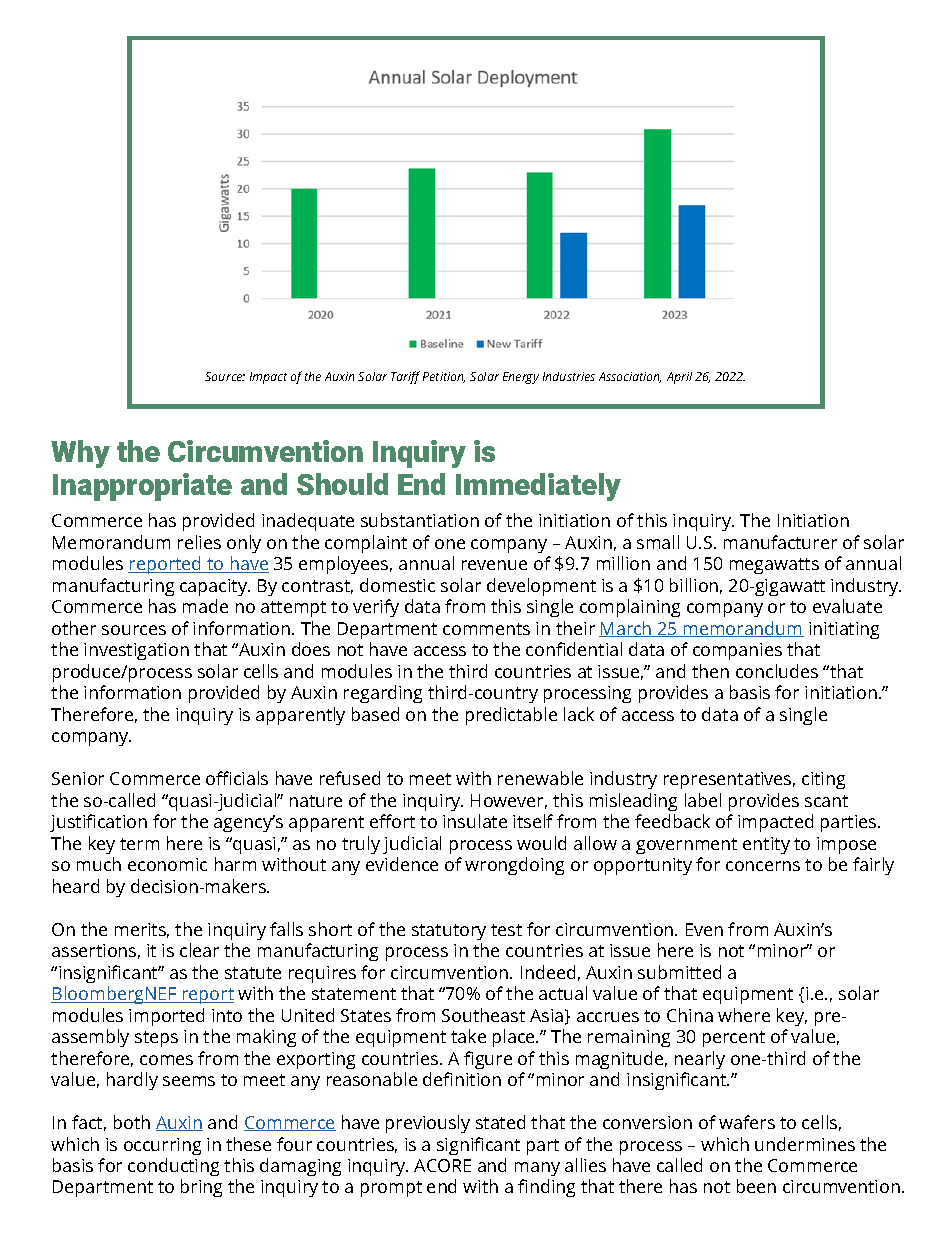 This document has height=1233, width=952. What do you see at coordinates (537, 1169) in the document?
I see `many` at bounding box center [537, 1169].
